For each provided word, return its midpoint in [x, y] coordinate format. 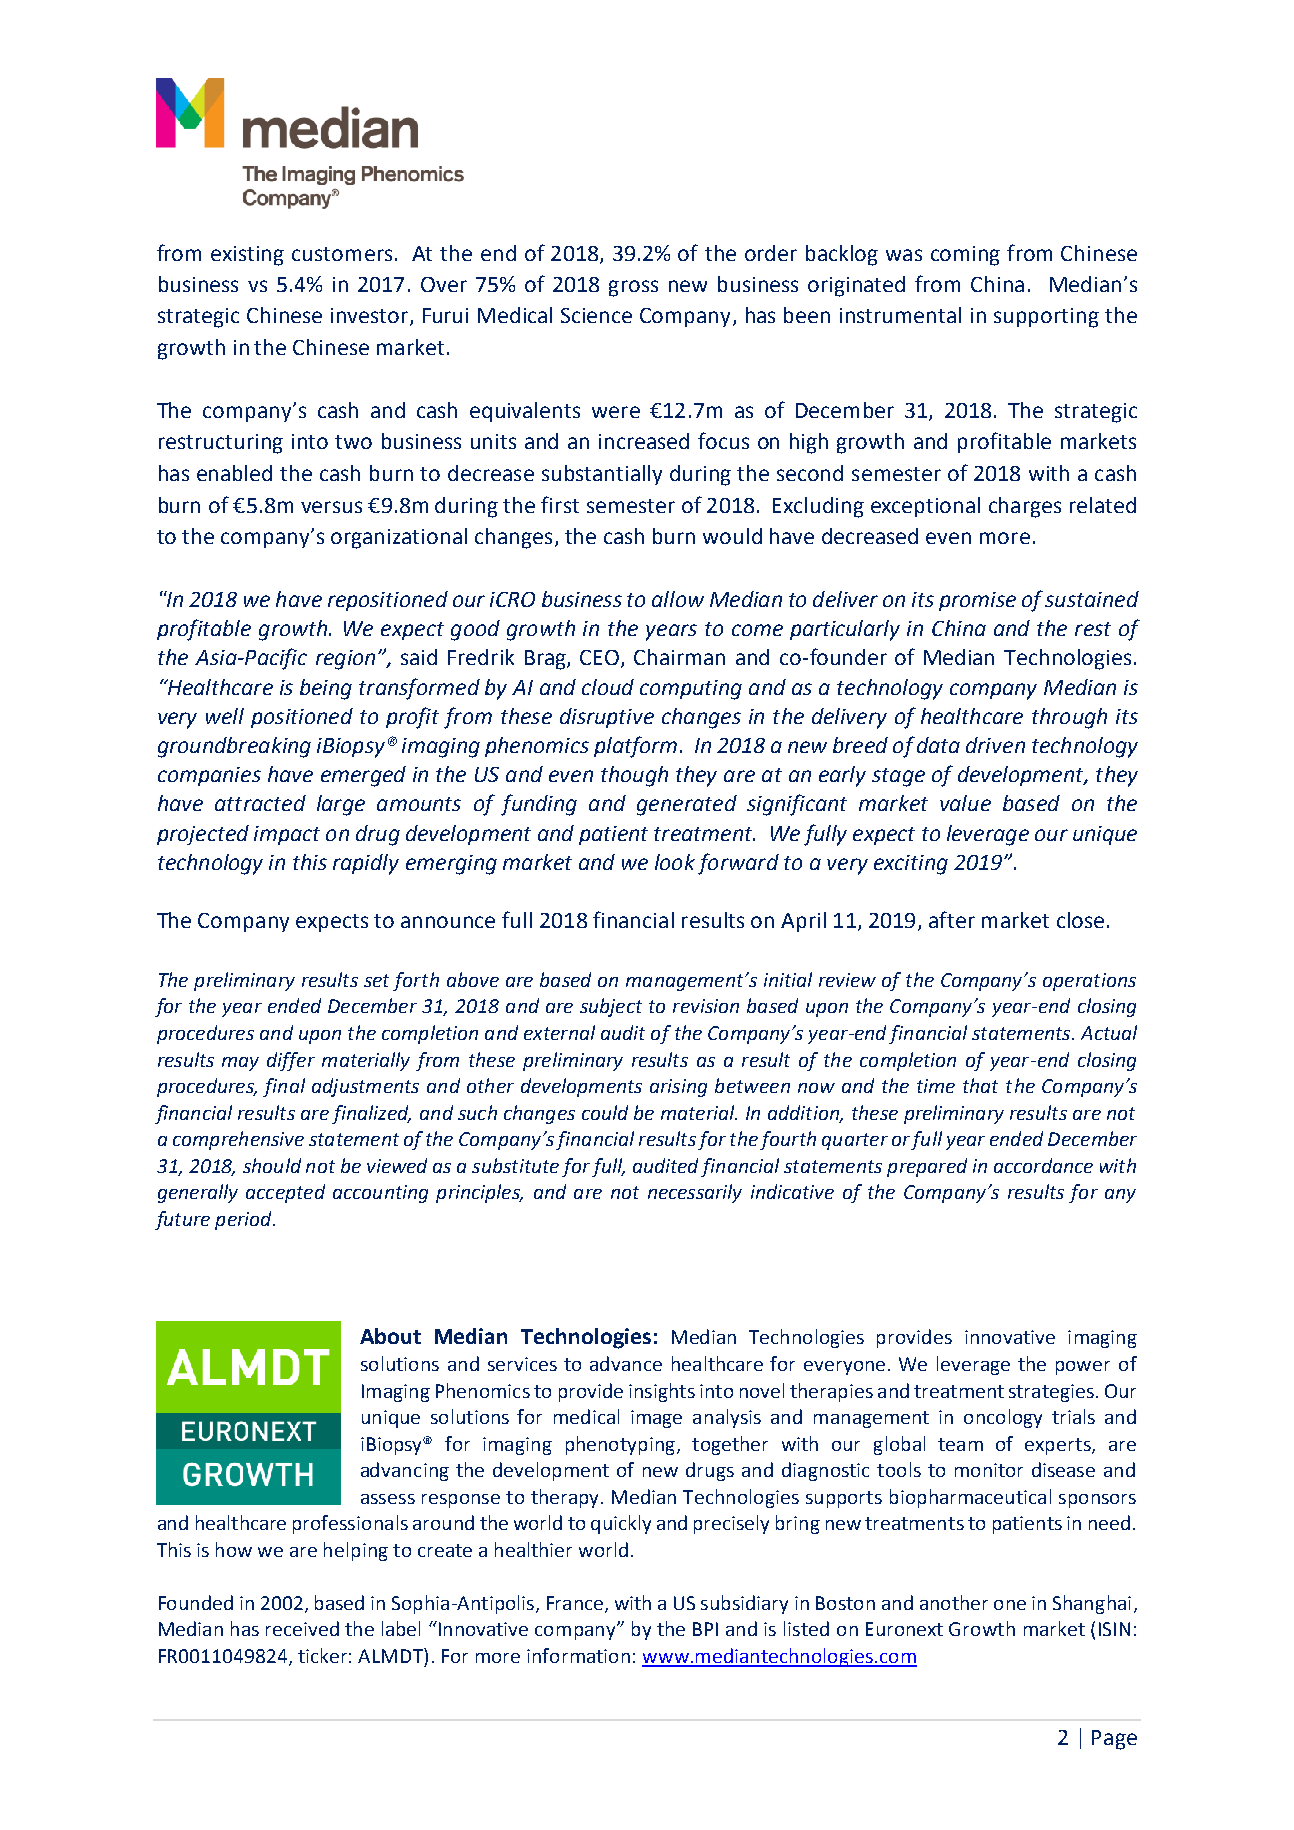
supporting [1046, 318]
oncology [1003, 1418]
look [675, 862]
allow [678, 599]
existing [247, 256]
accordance [1043, 1165]
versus [331, 507]
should [272, 1165]
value [965, 803]
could [605, 1112]
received [302, 1628]
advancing [405, 1471]
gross [633, 288]
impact [287, 835]
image [656, 1419]
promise [977, 601]
